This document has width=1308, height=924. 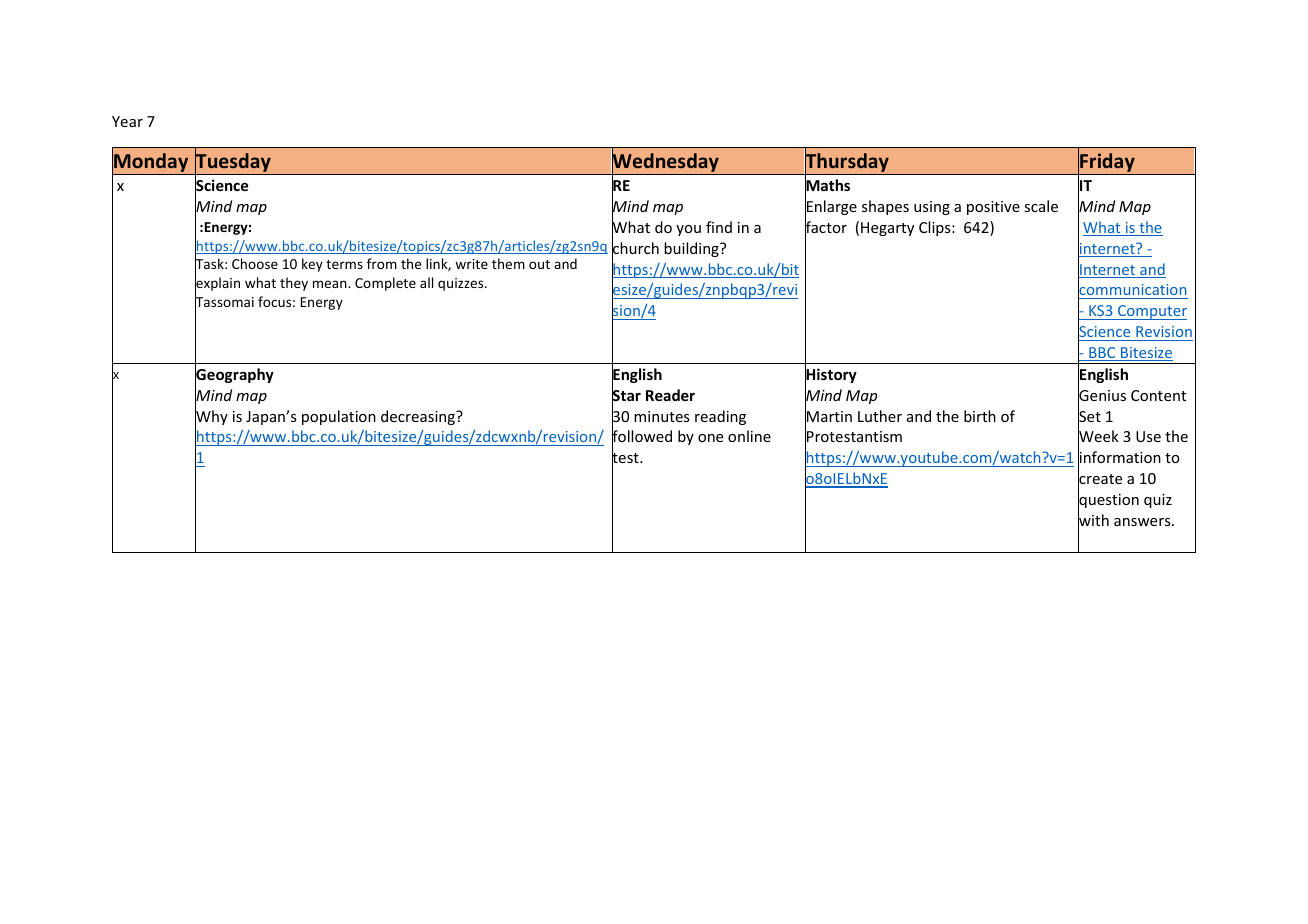 What do you see at coordinates (255, 263) in the document?
I see `Choose` at bounding box center [255, 263].
